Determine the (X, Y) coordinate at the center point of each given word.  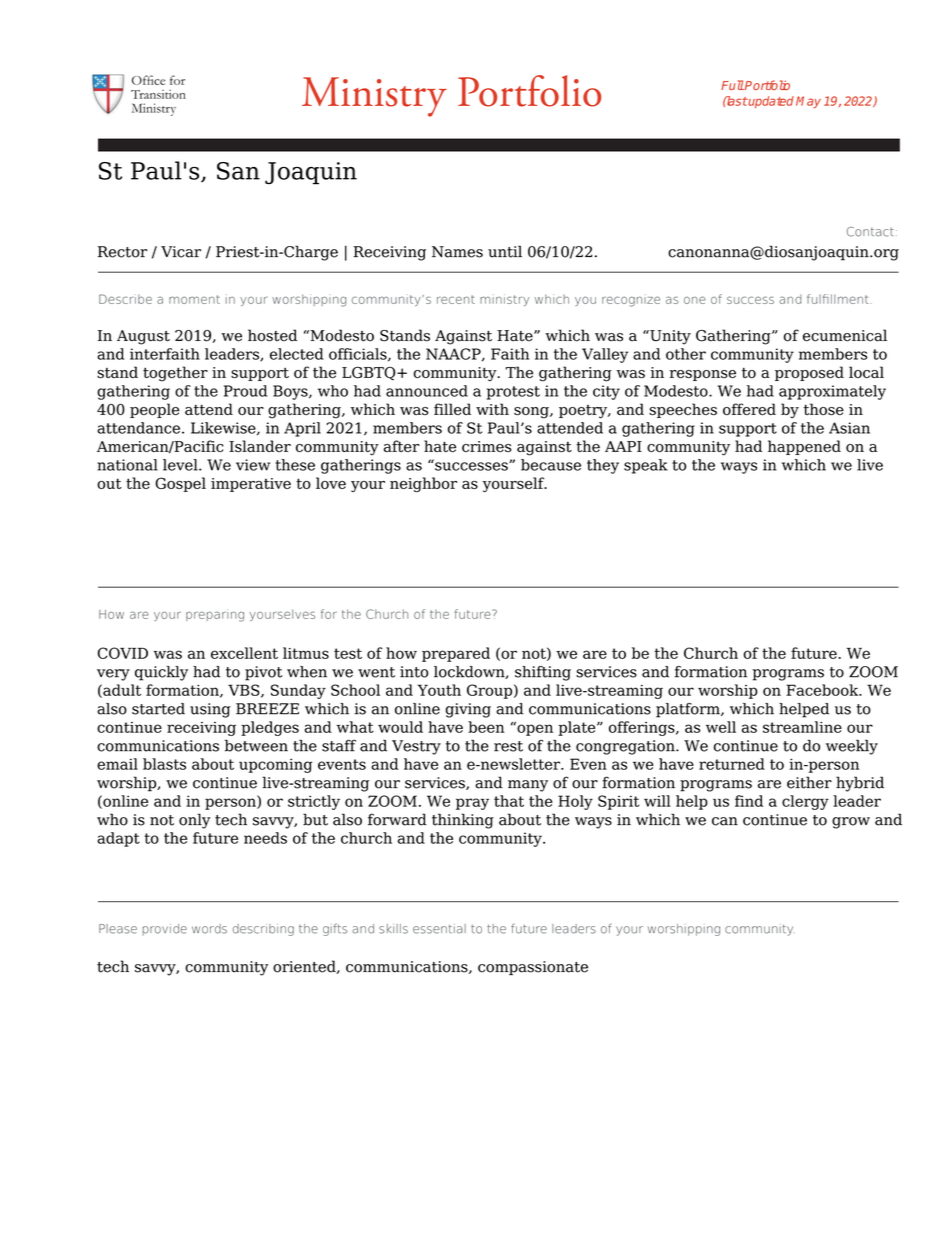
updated (770, 102)
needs (265, 838)
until (505, 251)
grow (851, 823)
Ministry (374, 97)
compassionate (533, 968)
